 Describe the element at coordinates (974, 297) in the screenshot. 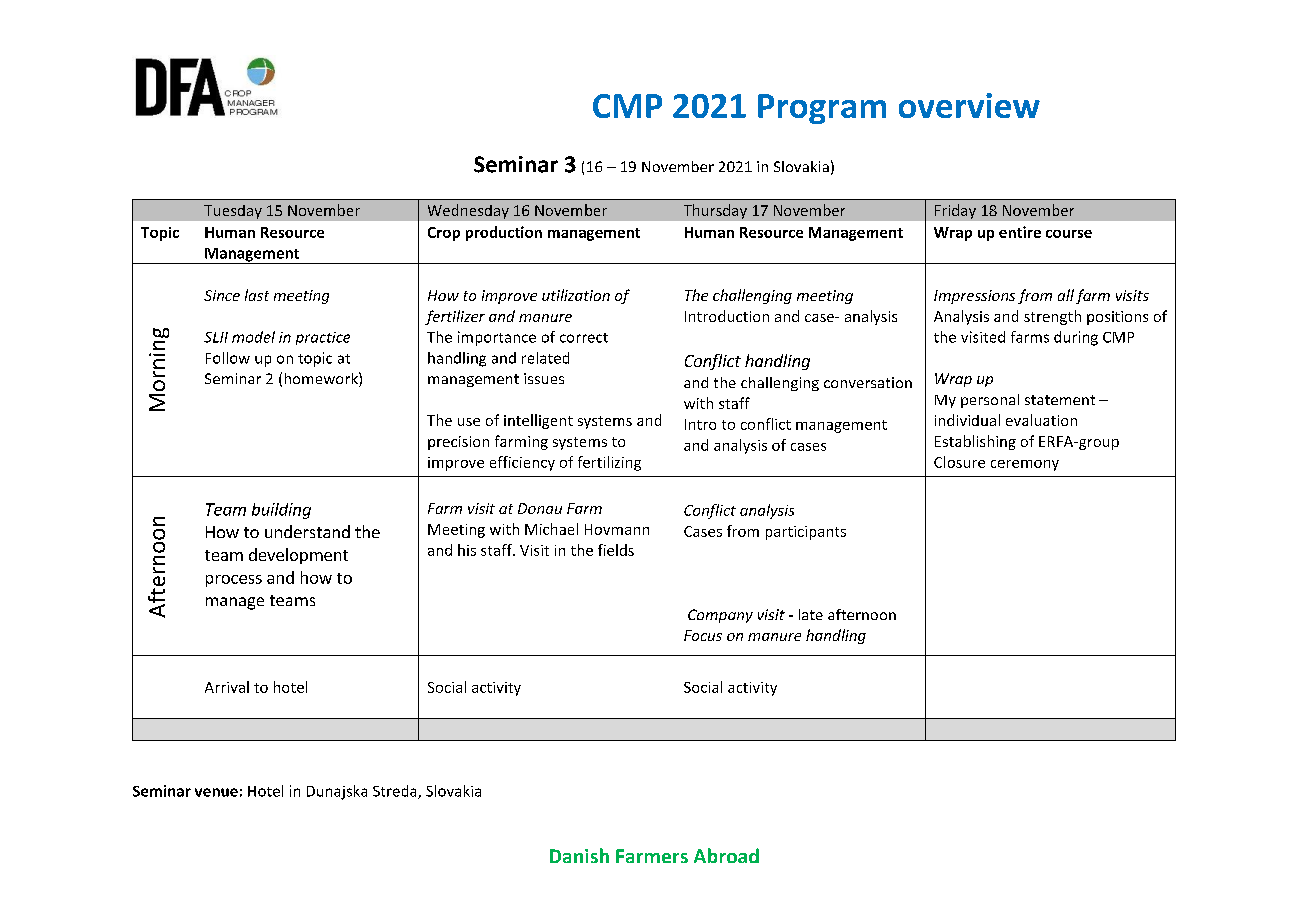

I see `Impressions` at that location.
